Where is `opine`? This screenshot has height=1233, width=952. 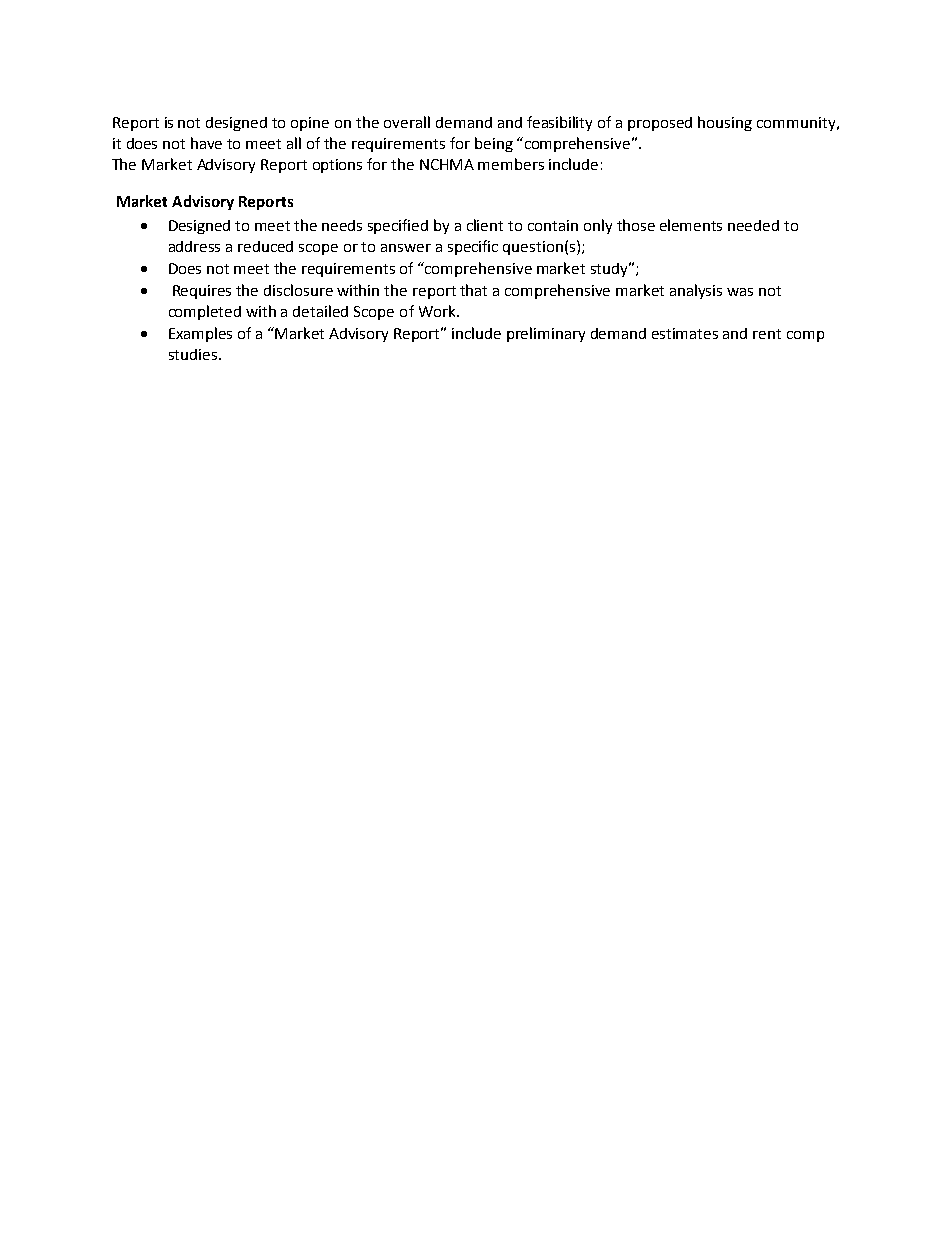
opine is located at coordinates (310, 124).
